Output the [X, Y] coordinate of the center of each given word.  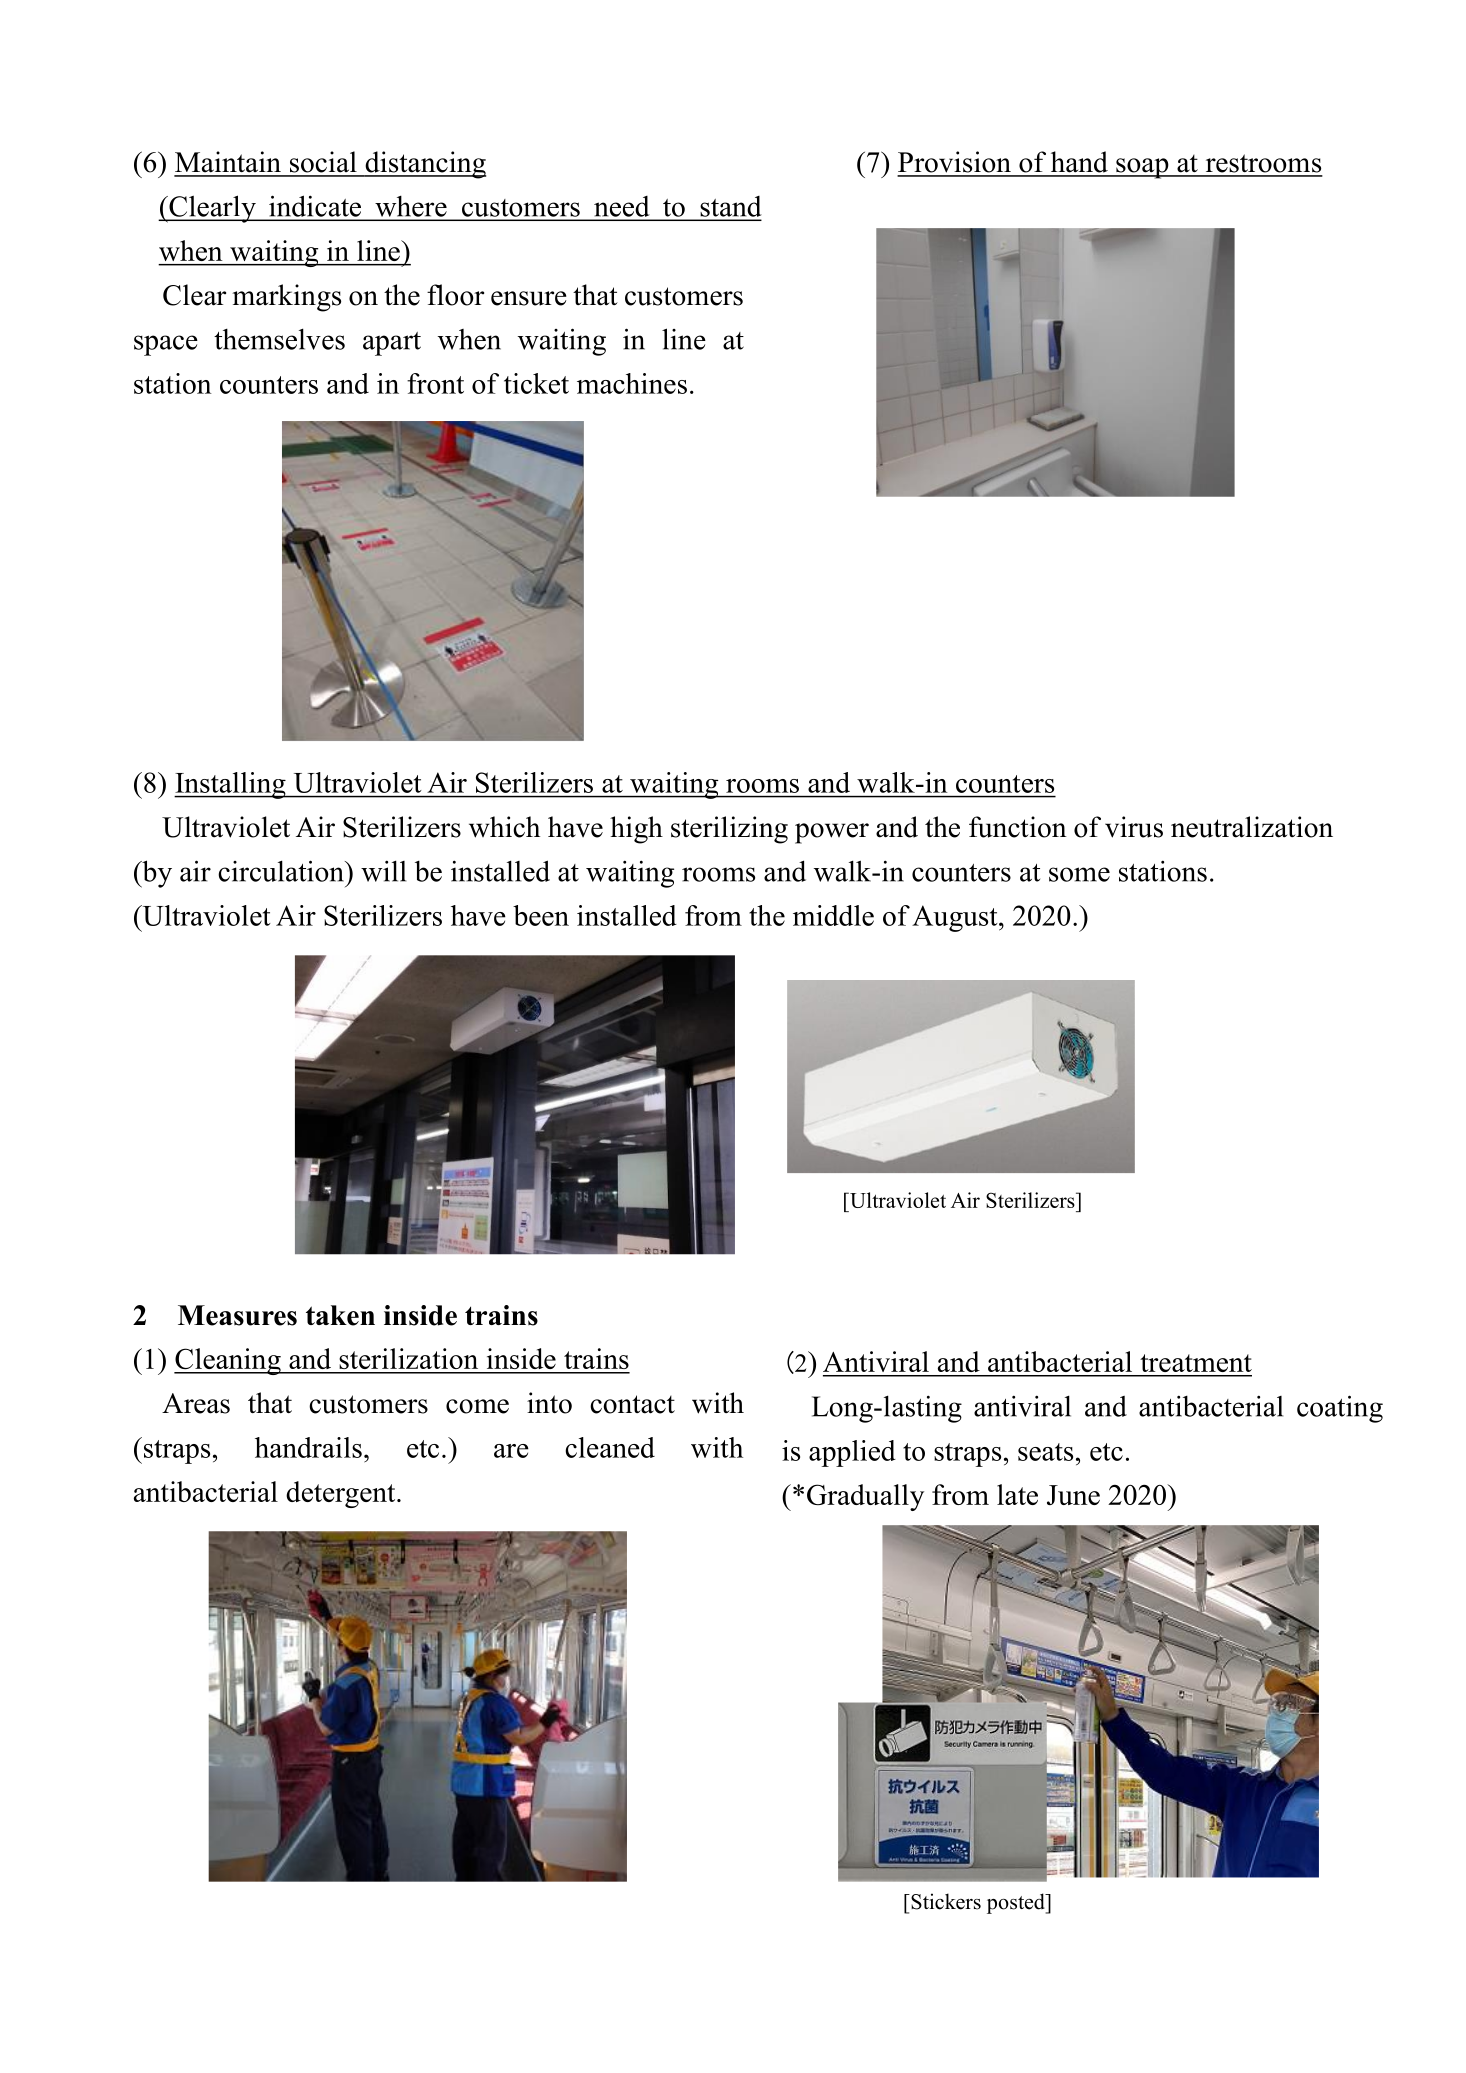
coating [1340, 1409]
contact [632, 1404]
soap [1142, 168]
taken [340, 1315]
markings [286, 298]
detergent [342, 1494]
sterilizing [729, 830]
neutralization [1252, 827]
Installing [231, 785]
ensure [529, 298]
